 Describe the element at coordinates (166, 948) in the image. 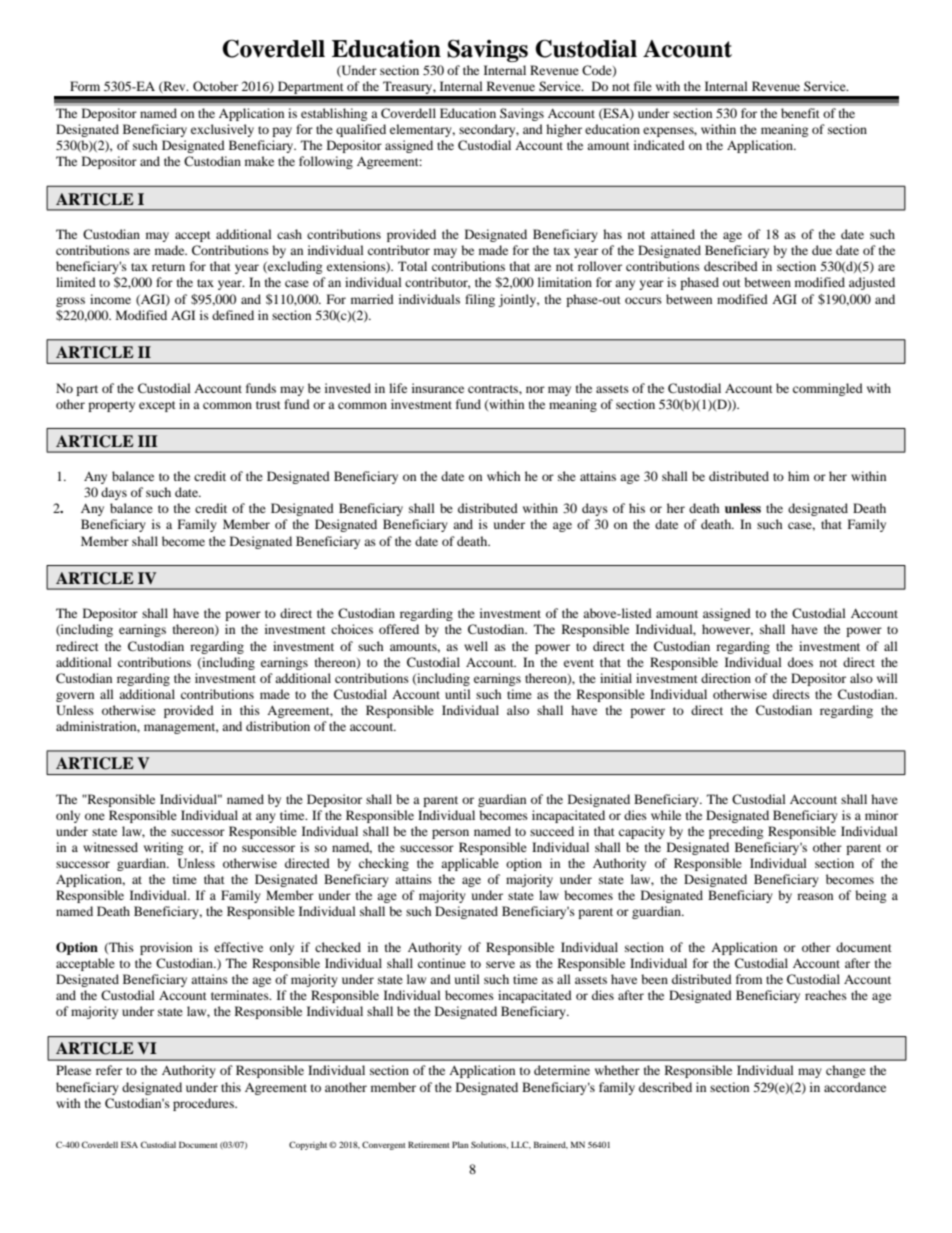

I see `provision` at that location.
